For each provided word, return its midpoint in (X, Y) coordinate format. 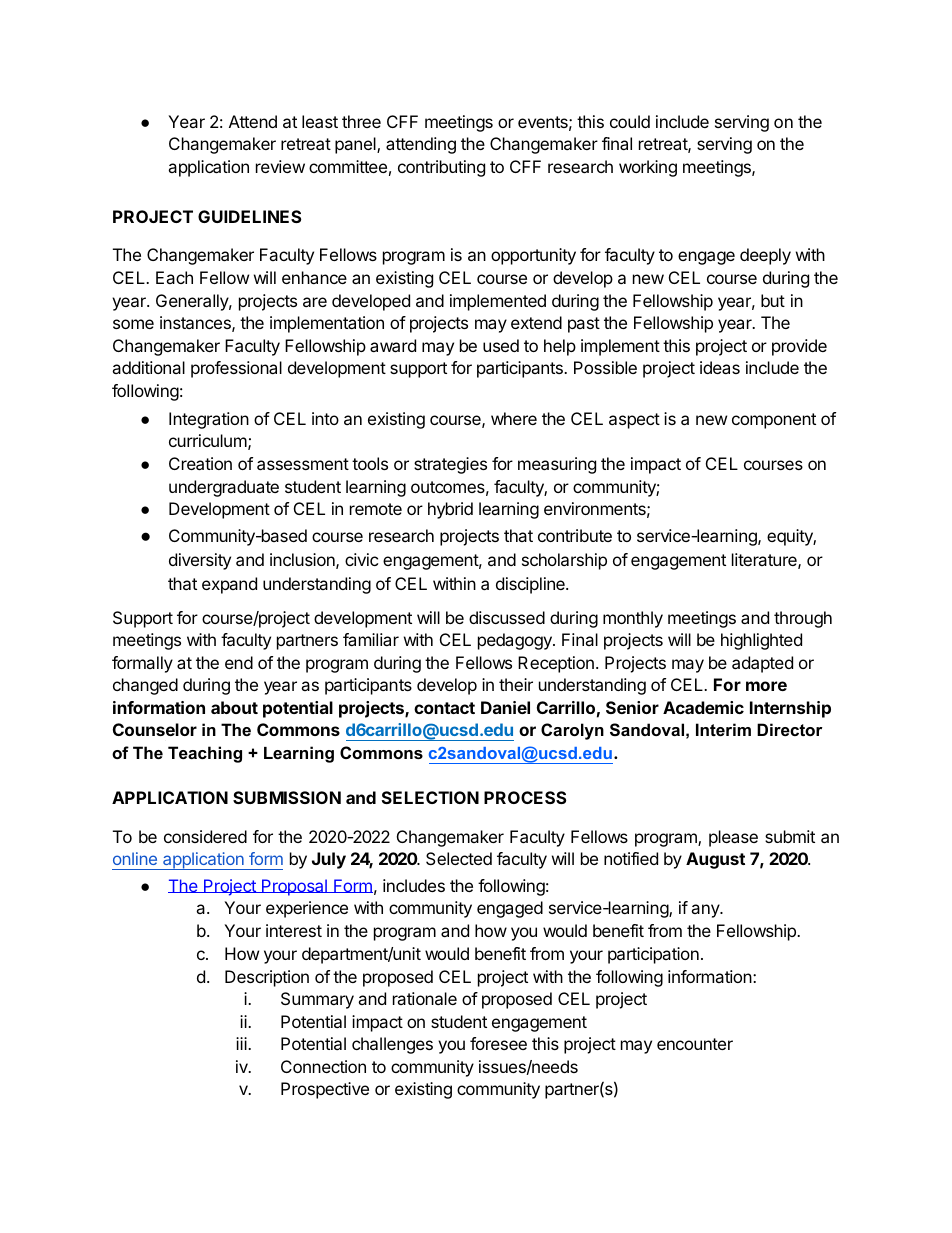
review (280, 166)
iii (242, 1043)
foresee (498, 1043)
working (648, 168)
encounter (695, 1044)
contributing (441, 168)
